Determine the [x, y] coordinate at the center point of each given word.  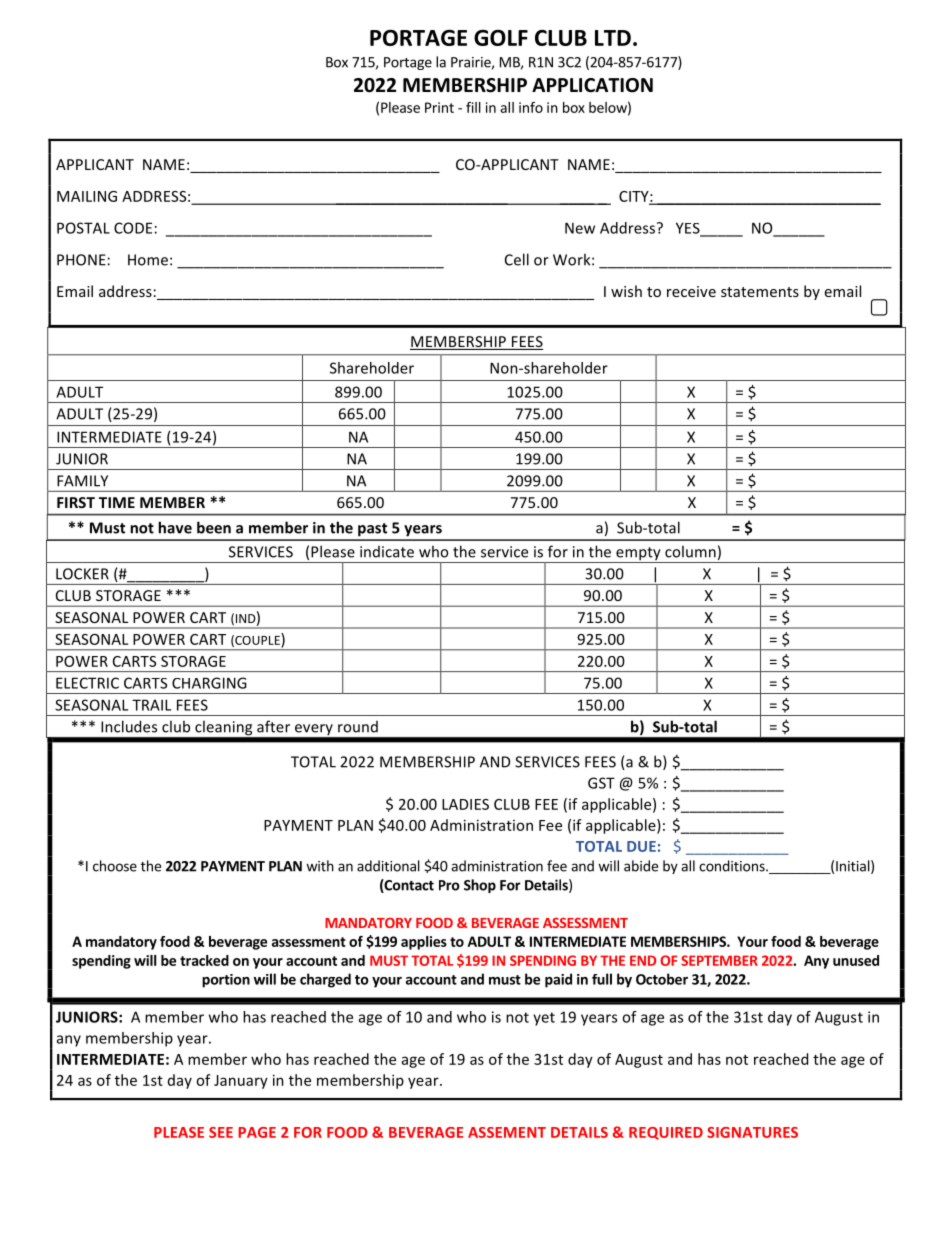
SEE [221, 1132]
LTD [613, 38]
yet [544, 1019]
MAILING [87, 196]
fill [473, 107]
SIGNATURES [752, 1132]
